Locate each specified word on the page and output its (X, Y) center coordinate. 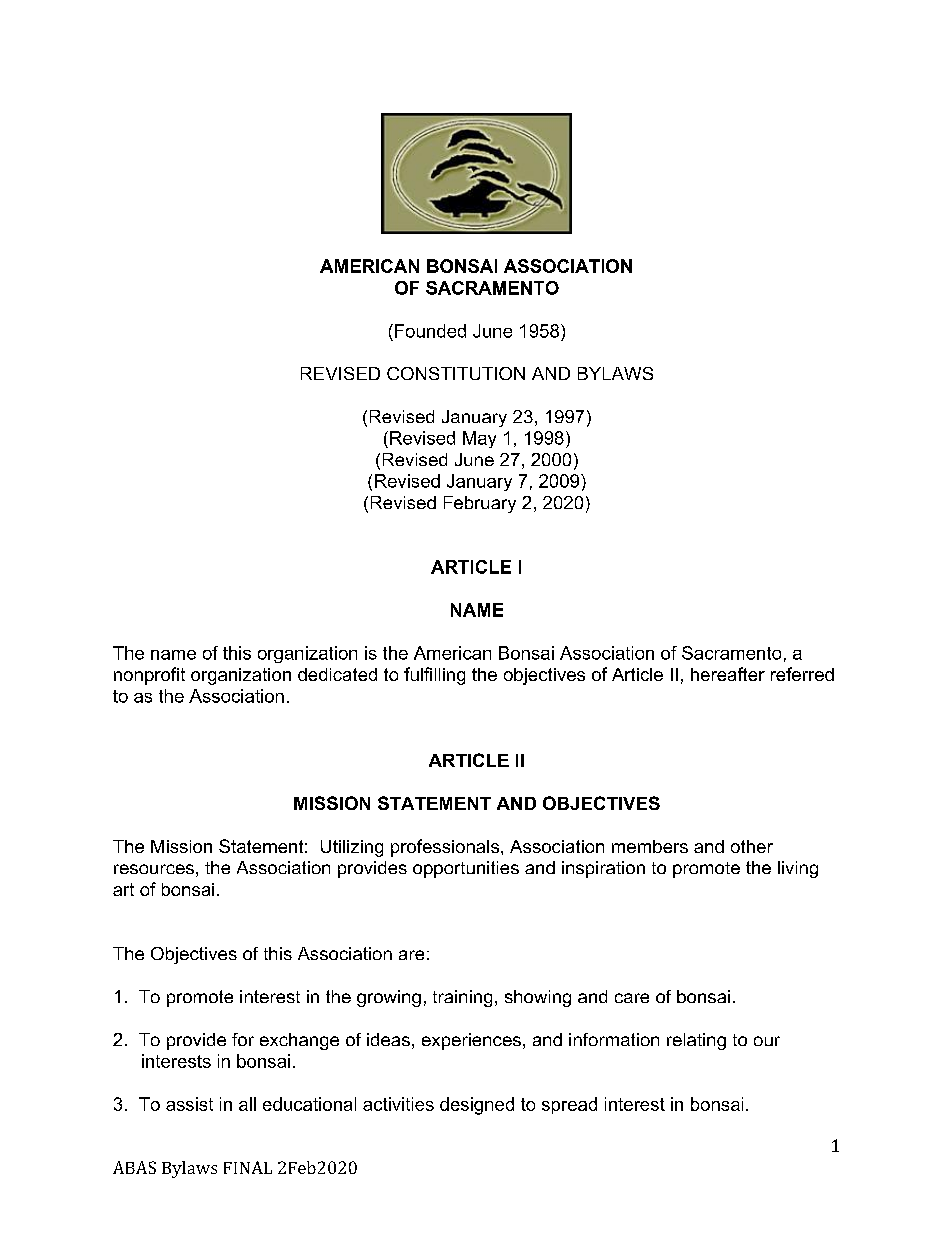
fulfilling (434, 676)
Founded (430, 331)
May (479, 439)
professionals (445, 848)
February (480, 504)
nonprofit (149, 676)
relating (696, 1041)
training (462, 998)
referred (802, 674)
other (752, 846)
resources (154, 869)
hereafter (728, 674)
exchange (299, 1041)
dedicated (337, 674)
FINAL (248, 1167)
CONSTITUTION (456, 373)
